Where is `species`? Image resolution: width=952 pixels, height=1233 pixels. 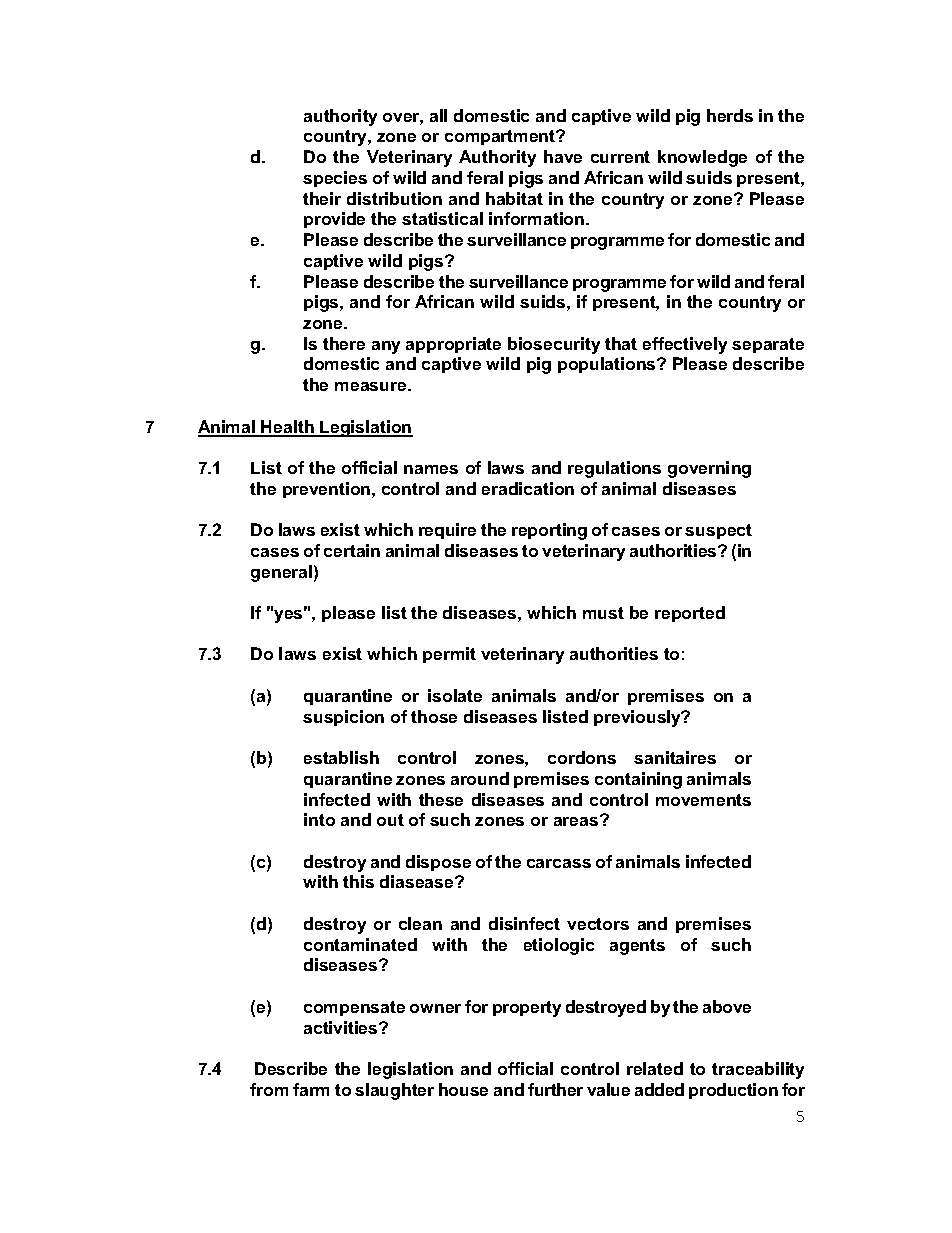 species is located at coordinates (335, 179).
